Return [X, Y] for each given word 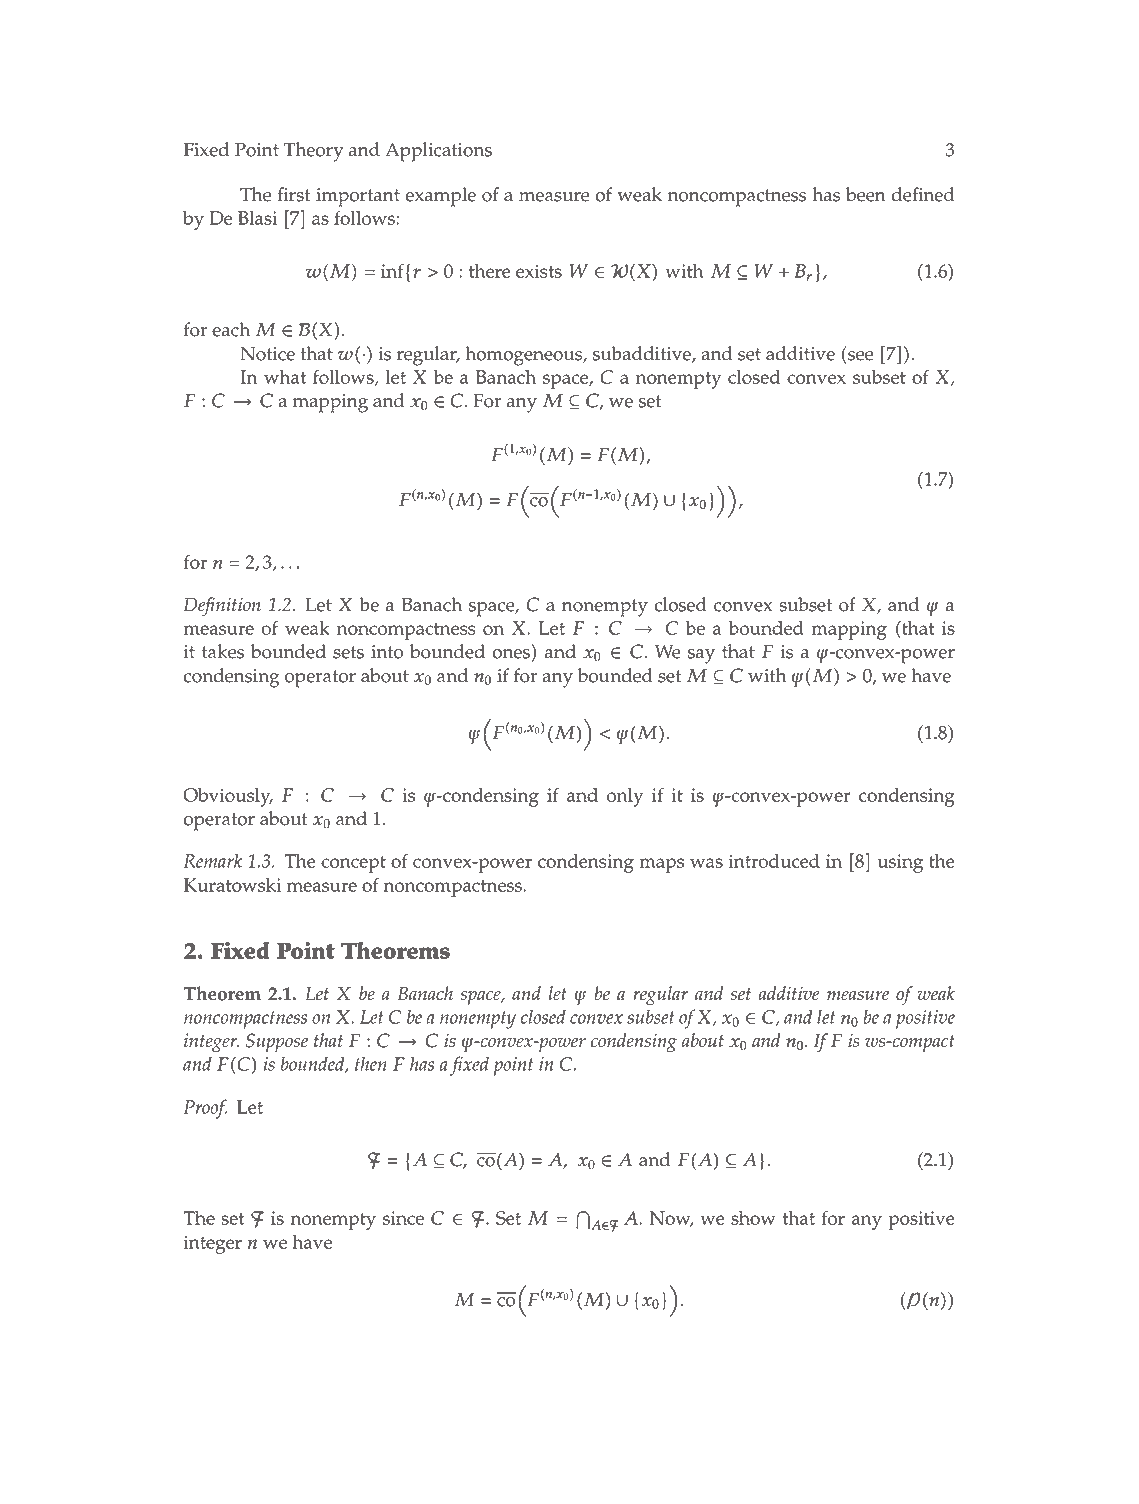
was [706, 863]
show [753, 1218]
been [866, 194]
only [625, 797]
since [403, 1218]
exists [539, 271]
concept [353, 864]
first [294, 194]
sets [348, 652]
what [285, 377]
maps [661, 865]
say [701, 656]
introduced [774, 861]
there [490, 271]
